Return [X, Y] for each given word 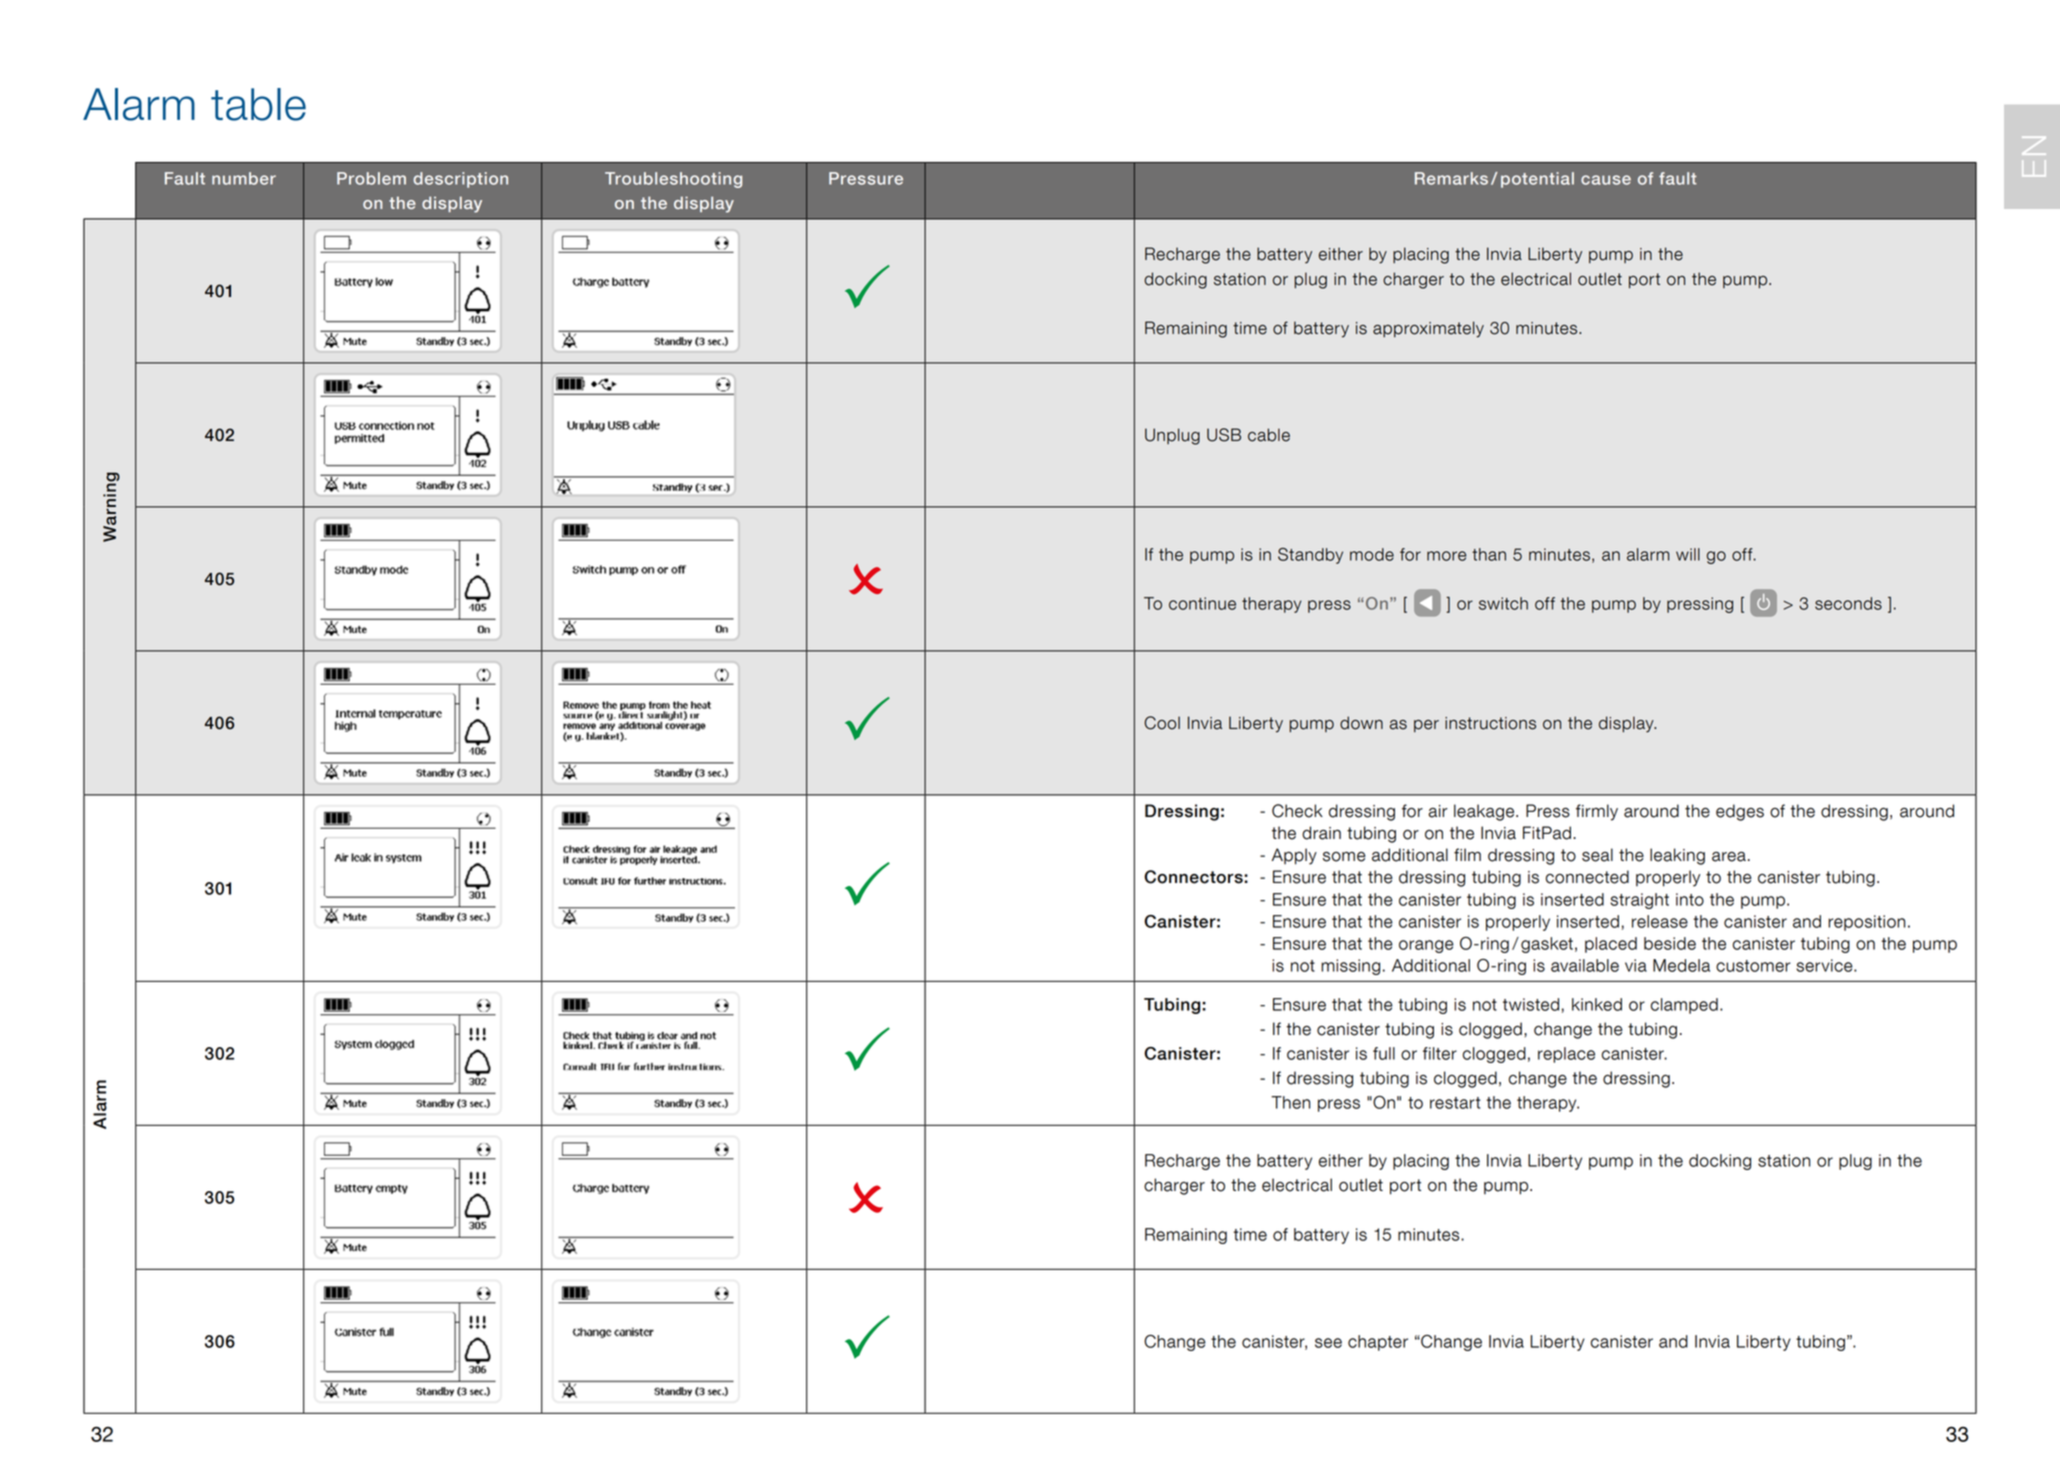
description [460, 180]
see [1328, 1343]
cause [1606, 180]
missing [1350, 967]
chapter [1378, 1343]
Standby [1310, 556]
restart [1455, 1103]
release [1660, 921]
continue [1202, 603]
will [1688, 554]
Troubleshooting [673, 180]
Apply [1294, 856]
